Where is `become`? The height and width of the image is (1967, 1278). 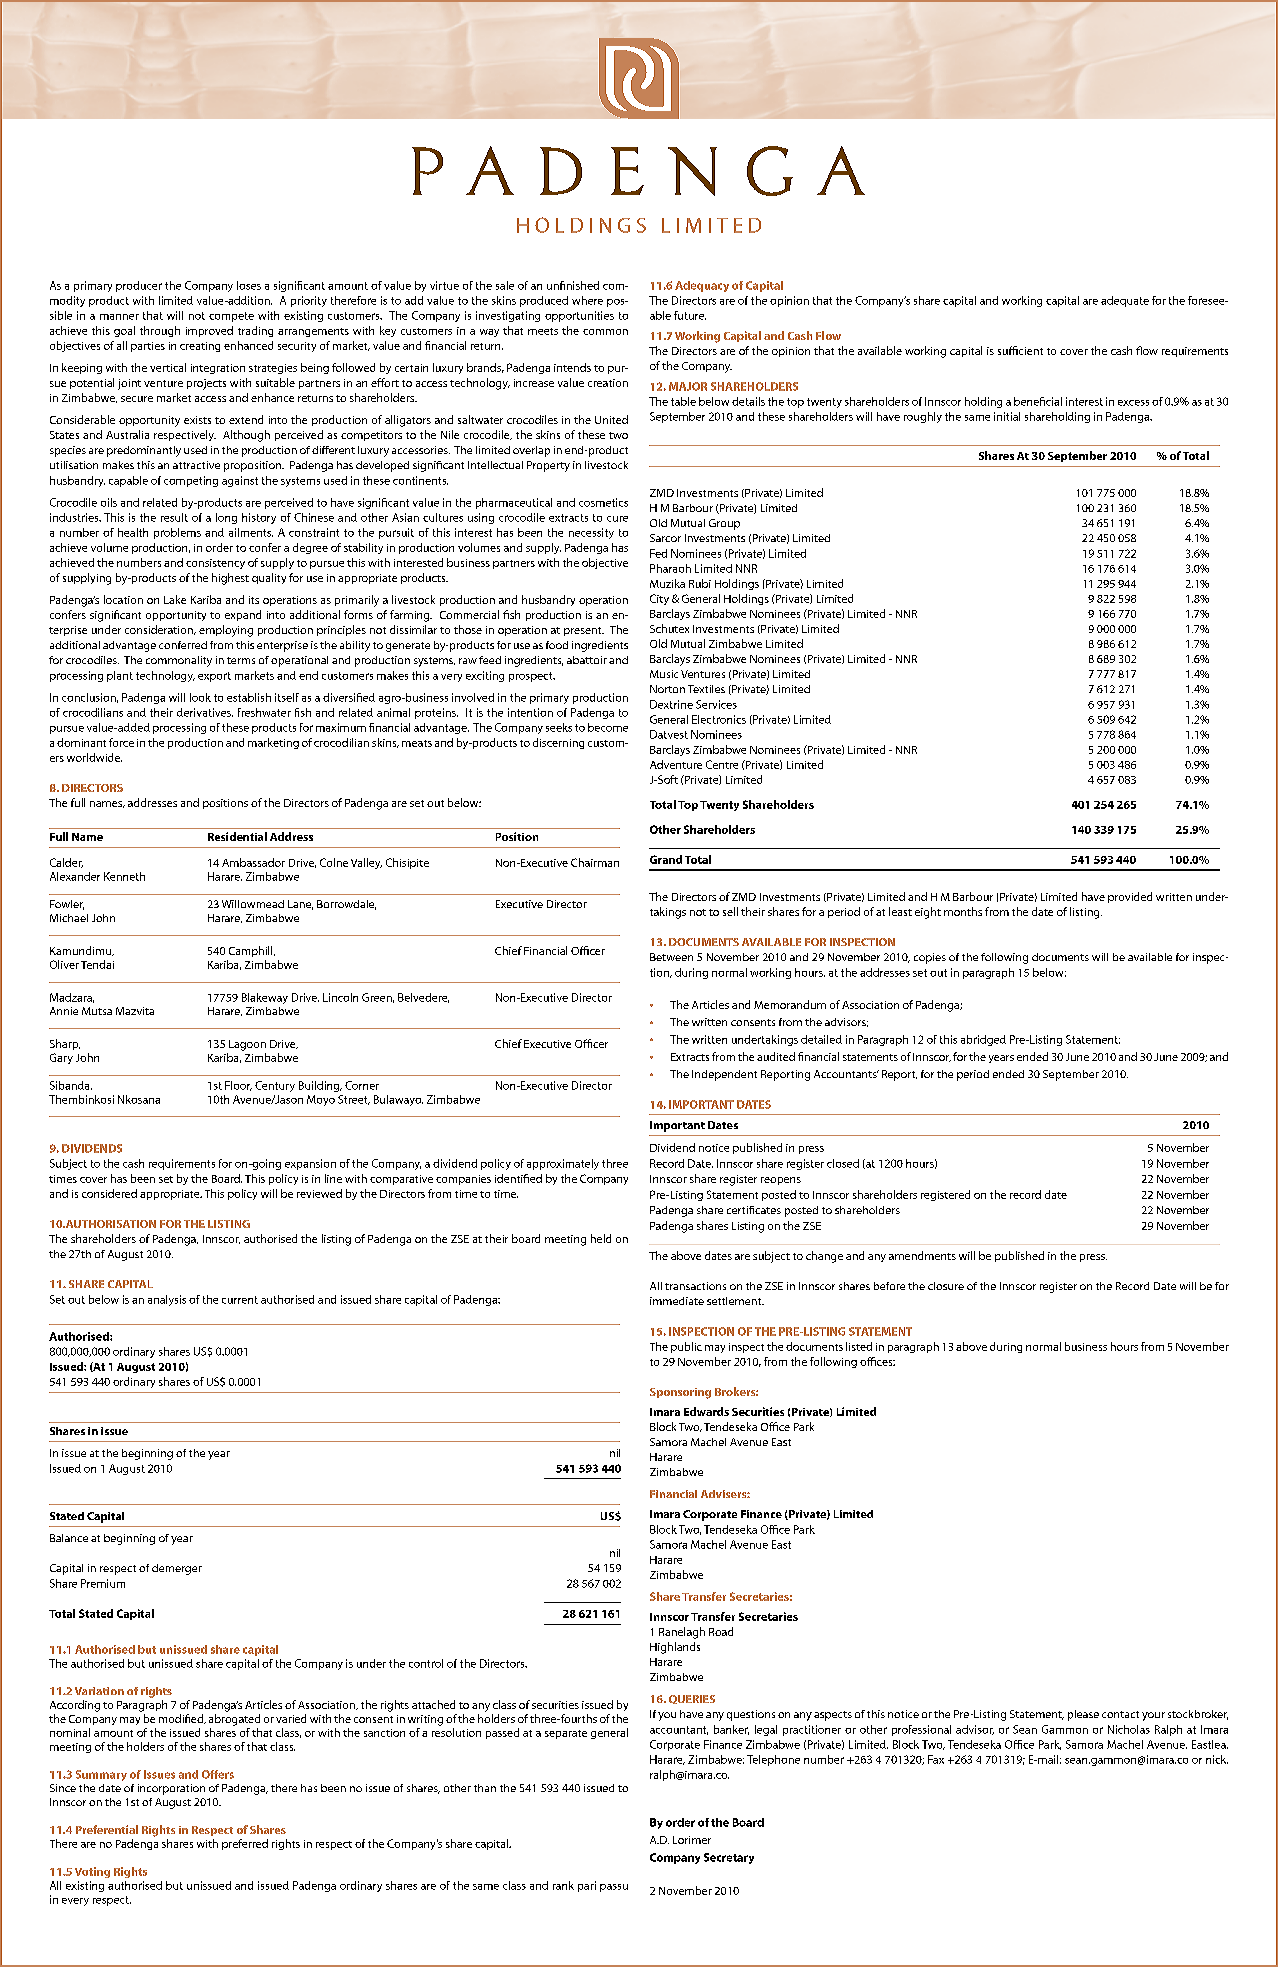 become is located at coordinates (608, 727).
